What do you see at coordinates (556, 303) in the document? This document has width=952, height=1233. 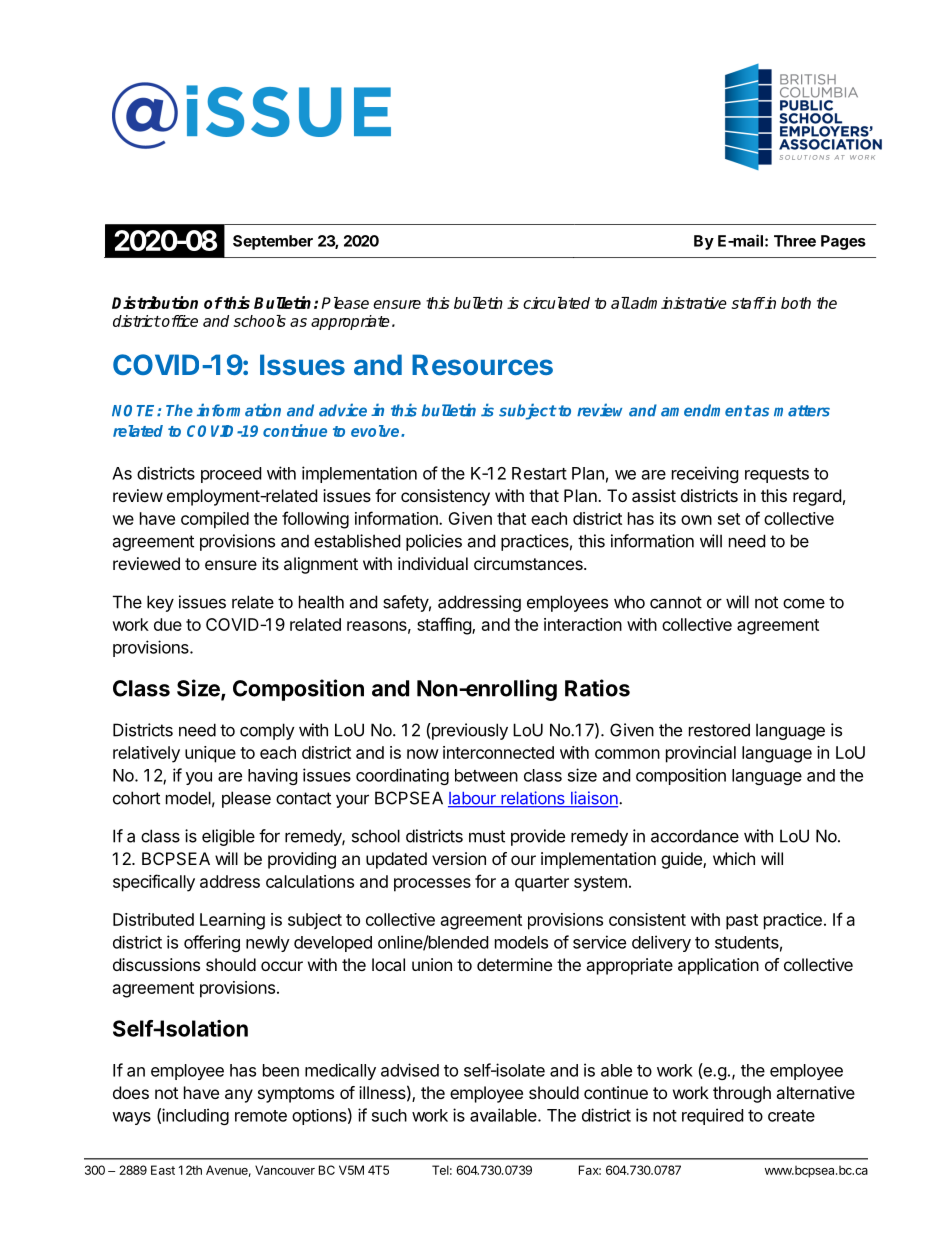 I see `circulated` at bounding box center [556, 303].
